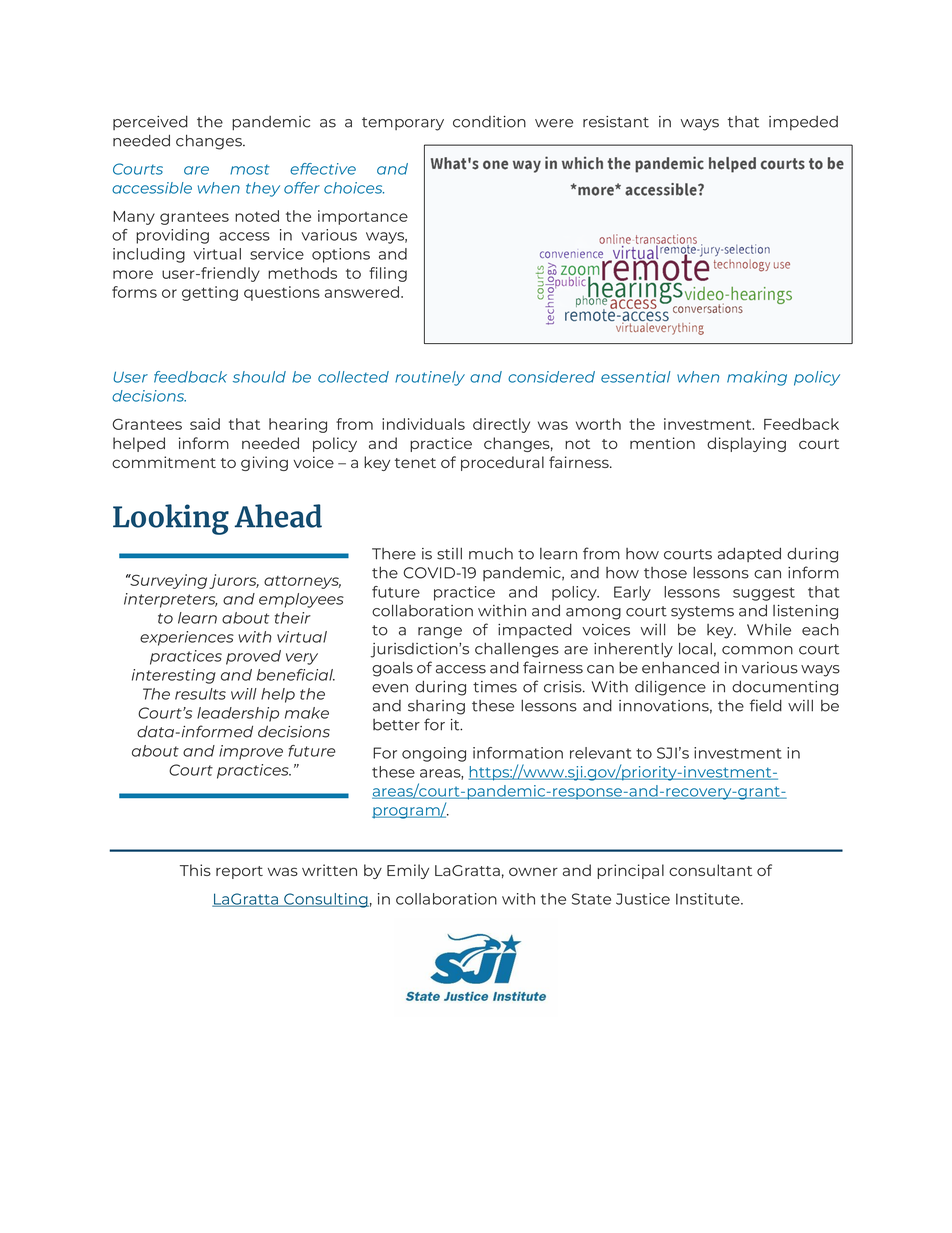  What do you see at coordinates (210, 293) in the page?
I see `getting` at bounding box center [210, 293].
